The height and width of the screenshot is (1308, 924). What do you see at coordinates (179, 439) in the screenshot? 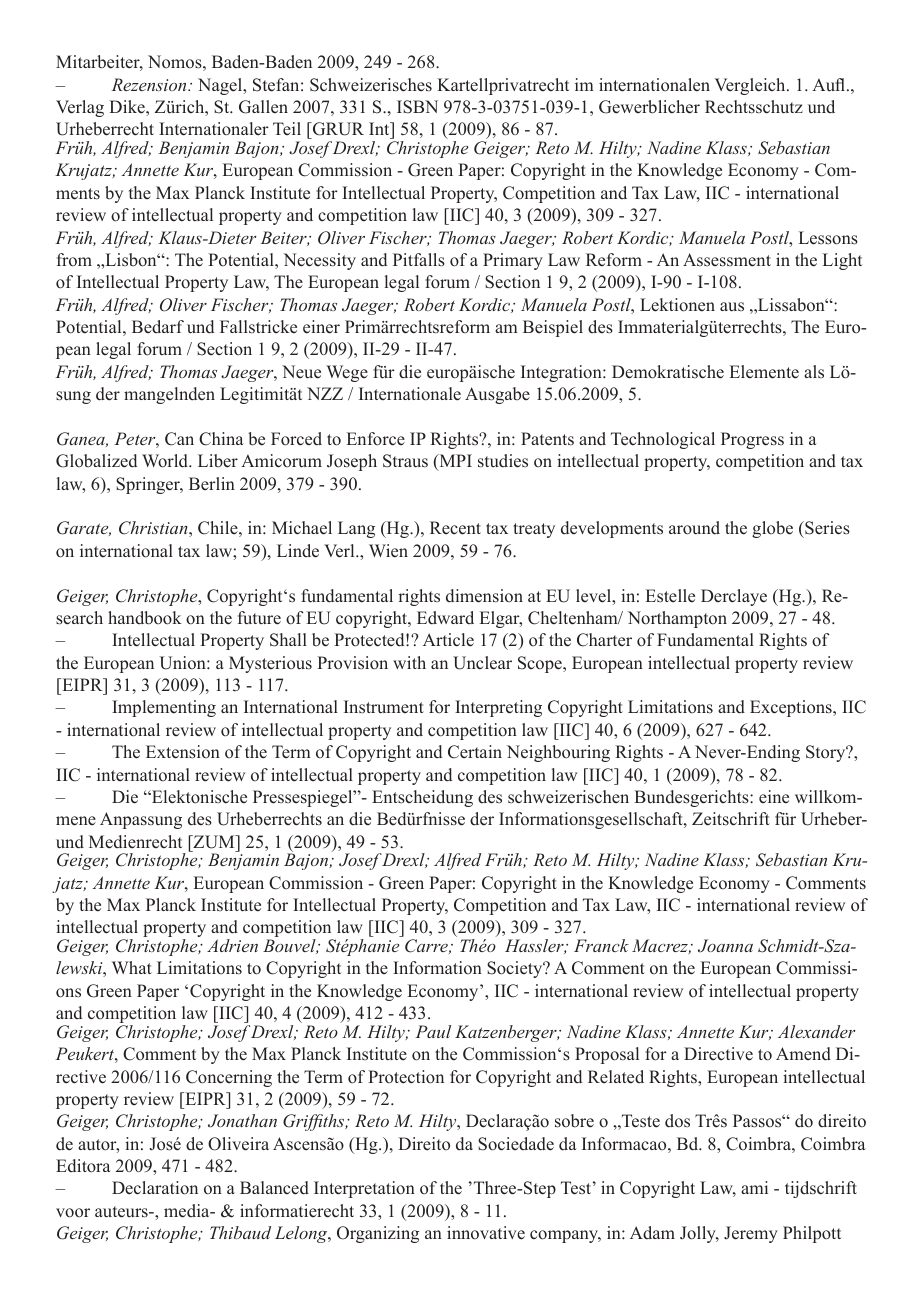
I see `Can` at bounding box center [179, 439].
